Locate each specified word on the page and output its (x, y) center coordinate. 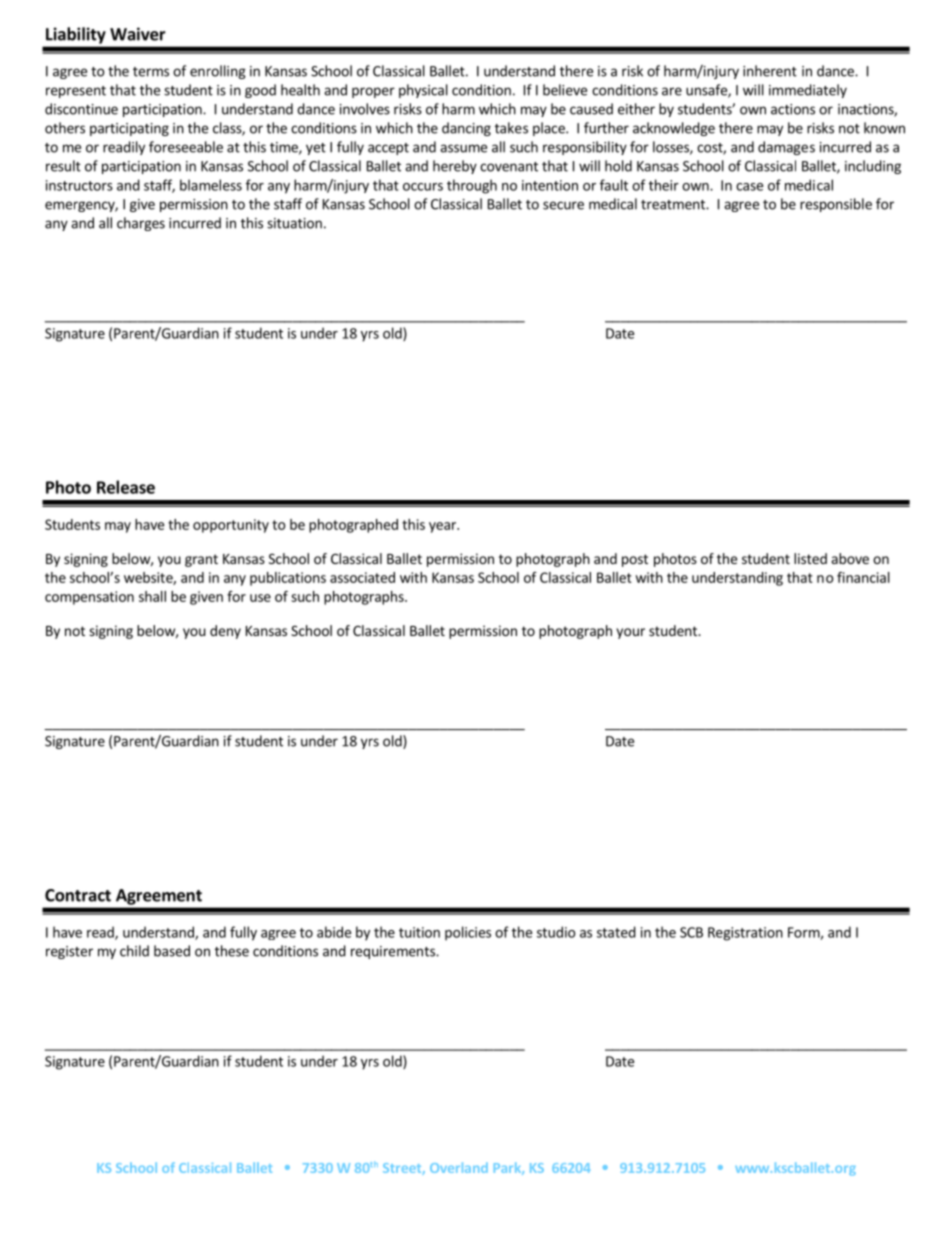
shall (152, 596)
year (443, 527)
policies (468, 933)
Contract (78, 895)
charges (141, 224)
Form (804, 933)
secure (563, 205)
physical (423, 91)
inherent (770, 71)
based (172, 951)
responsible (836, 205)
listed (810, 558)
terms (151, 72)
